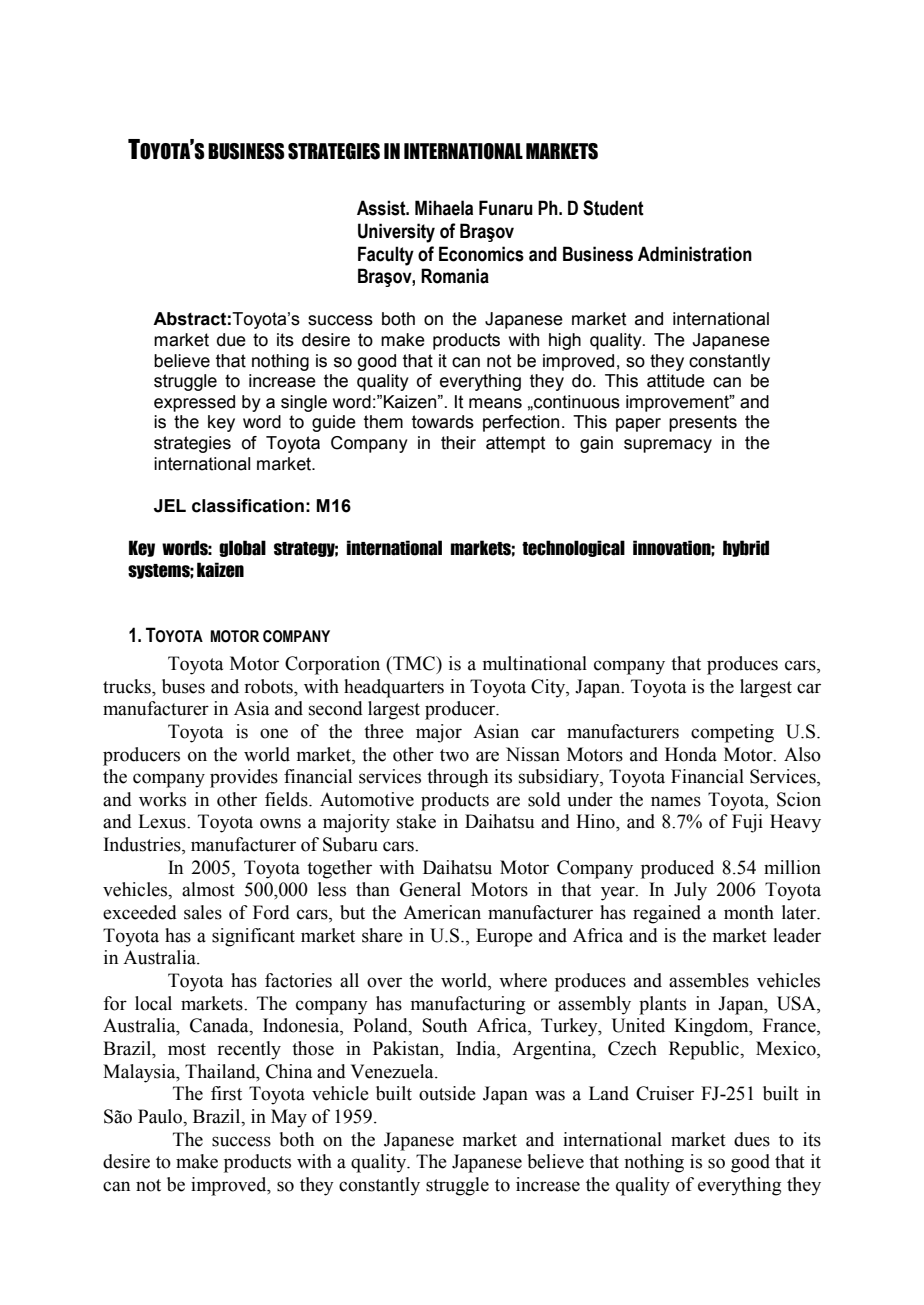 The width and height of the screenshot is (924, 1305). What do you see at coordinates (752, 1139) in the screenshot?
I see `dues` at bounding box center [752, 1139].
